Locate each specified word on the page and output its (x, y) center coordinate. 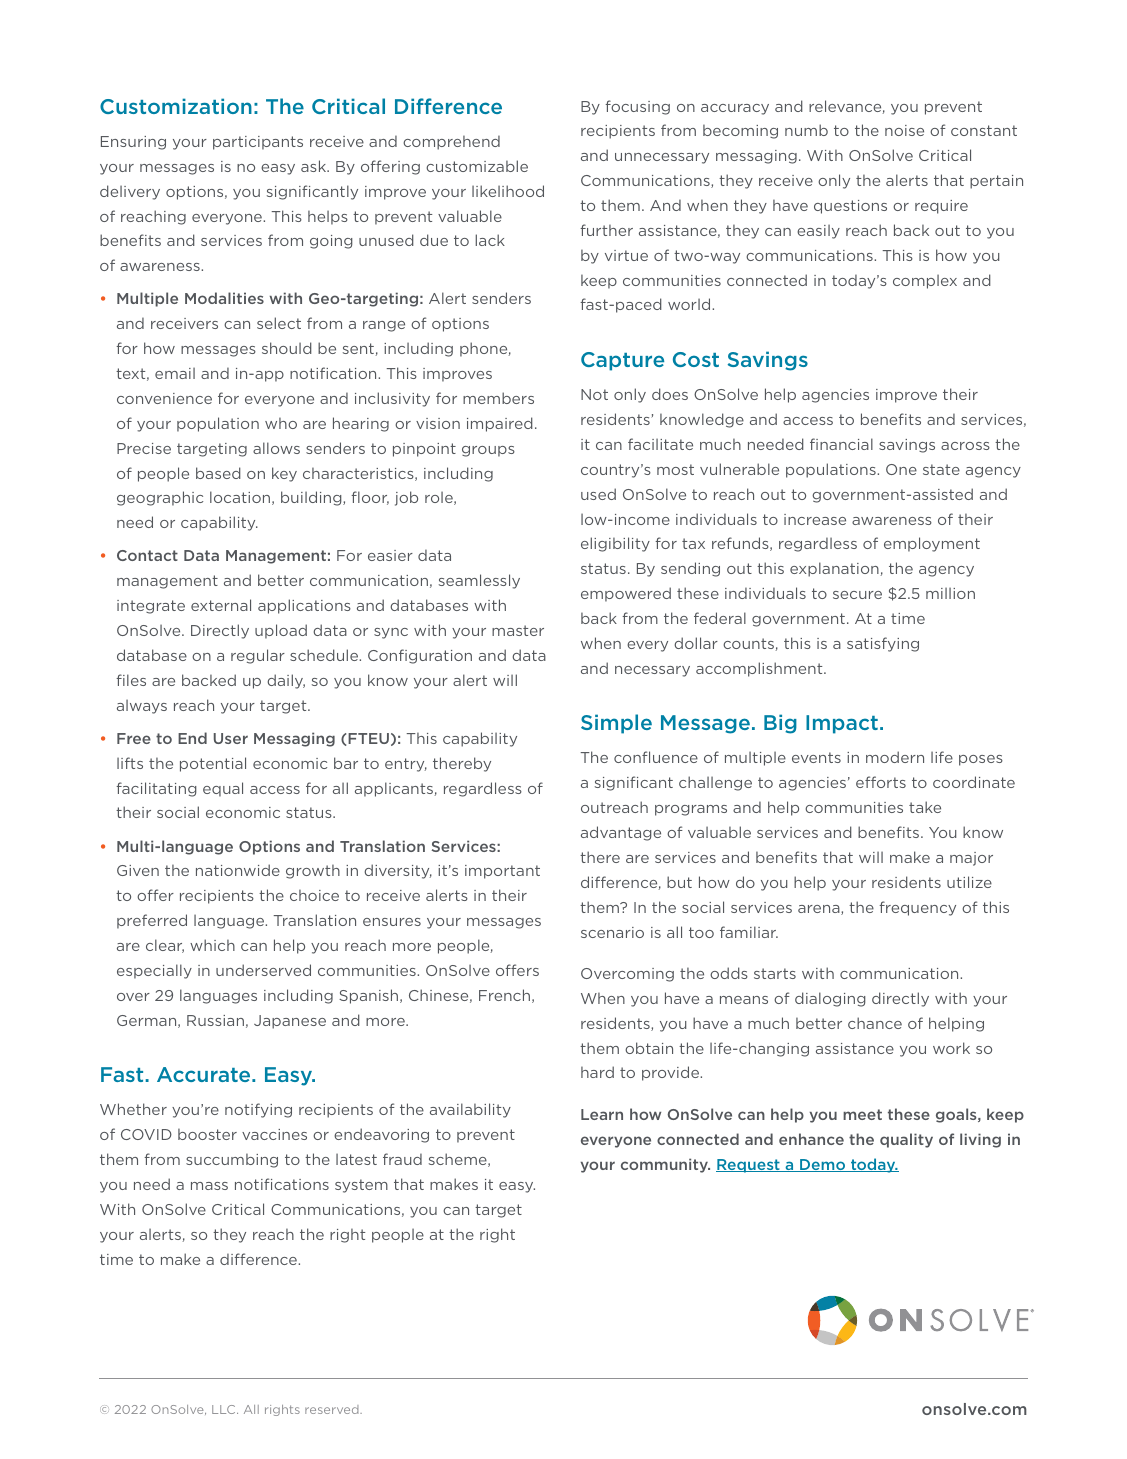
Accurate (205, 1074)
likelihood (508, 191)
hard (597, 1072)
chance (875, 1023)
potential (213, 764)
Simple (616, 724)
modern (895, 757)
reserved (333, 1409)
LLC (225, 1409)
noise (904, 130)
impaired (500, 424)
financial (841, 444)
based (218, 473)
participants (258, 143)
